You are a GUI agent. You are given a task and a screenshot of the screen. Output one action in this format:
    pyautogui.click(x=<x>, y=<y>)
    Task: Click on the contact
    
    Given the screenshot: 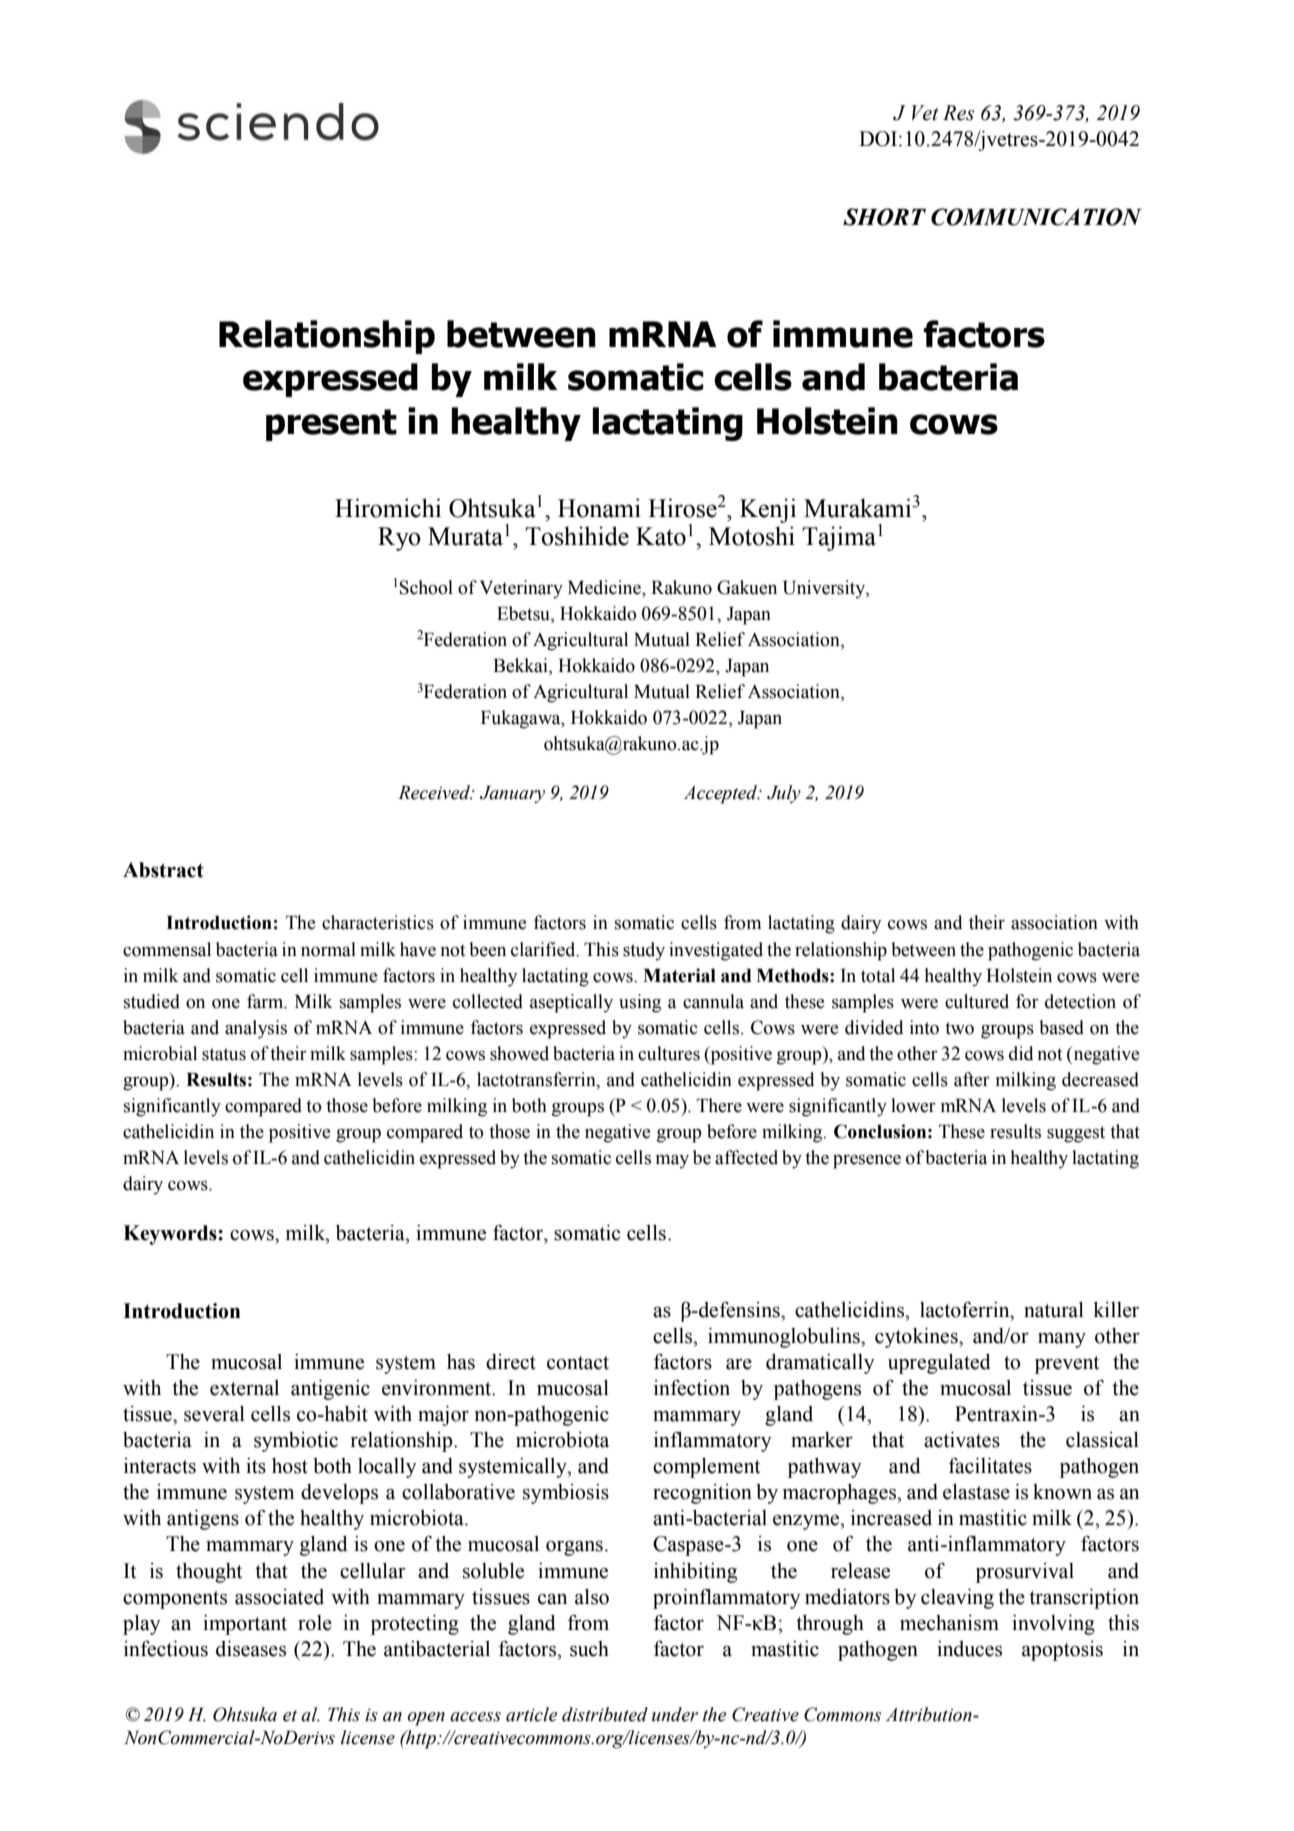 What is the action you would take?
    pyautogui.click(x=578, y=1363)
